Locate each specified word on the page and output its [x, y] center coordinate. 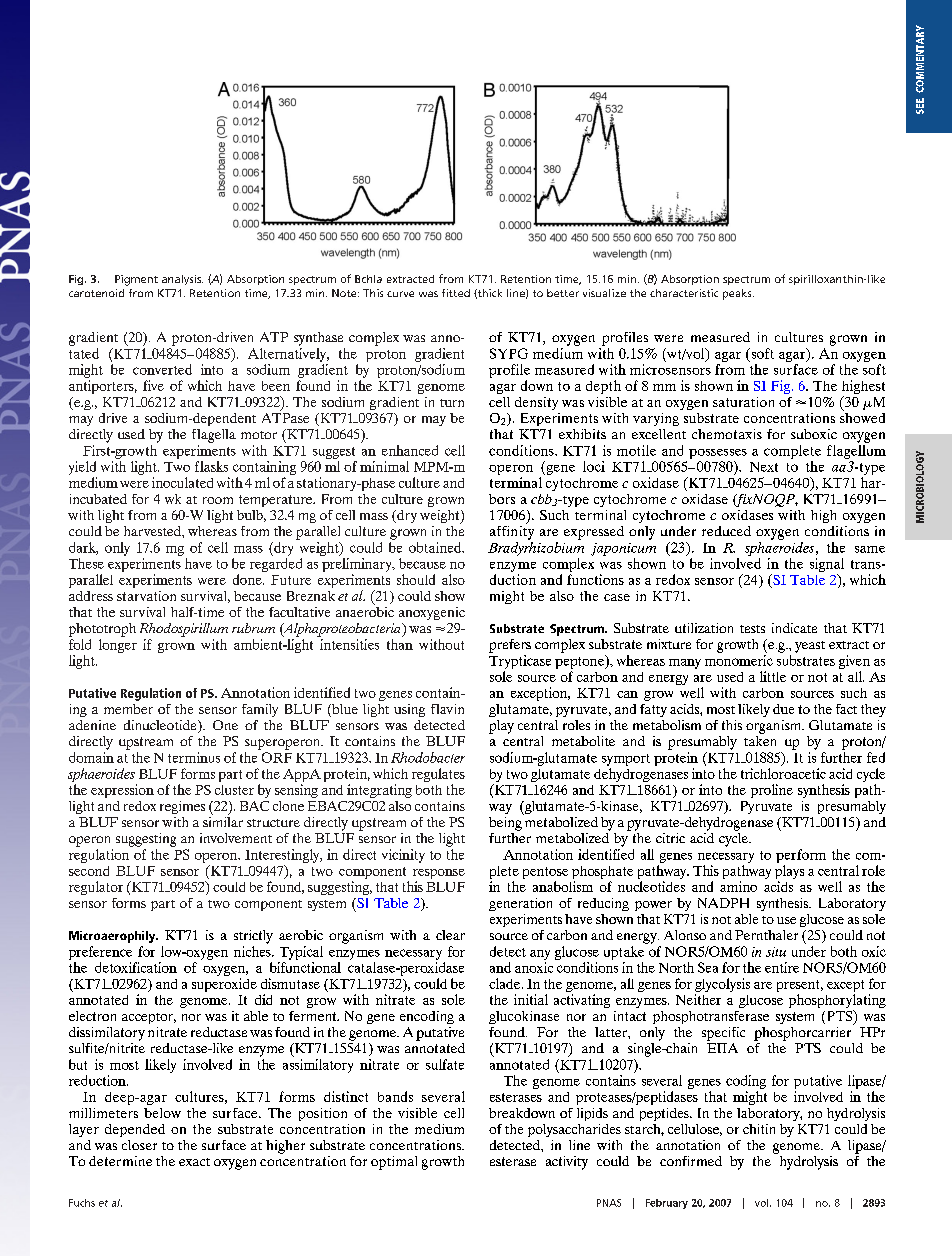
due [783, 709]
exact [194, 1162]
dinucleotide [161, 726]
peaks [738, 294]
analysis [182, 280]
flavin [447, 709]
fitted [456, 293]
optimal [394, 1163]
